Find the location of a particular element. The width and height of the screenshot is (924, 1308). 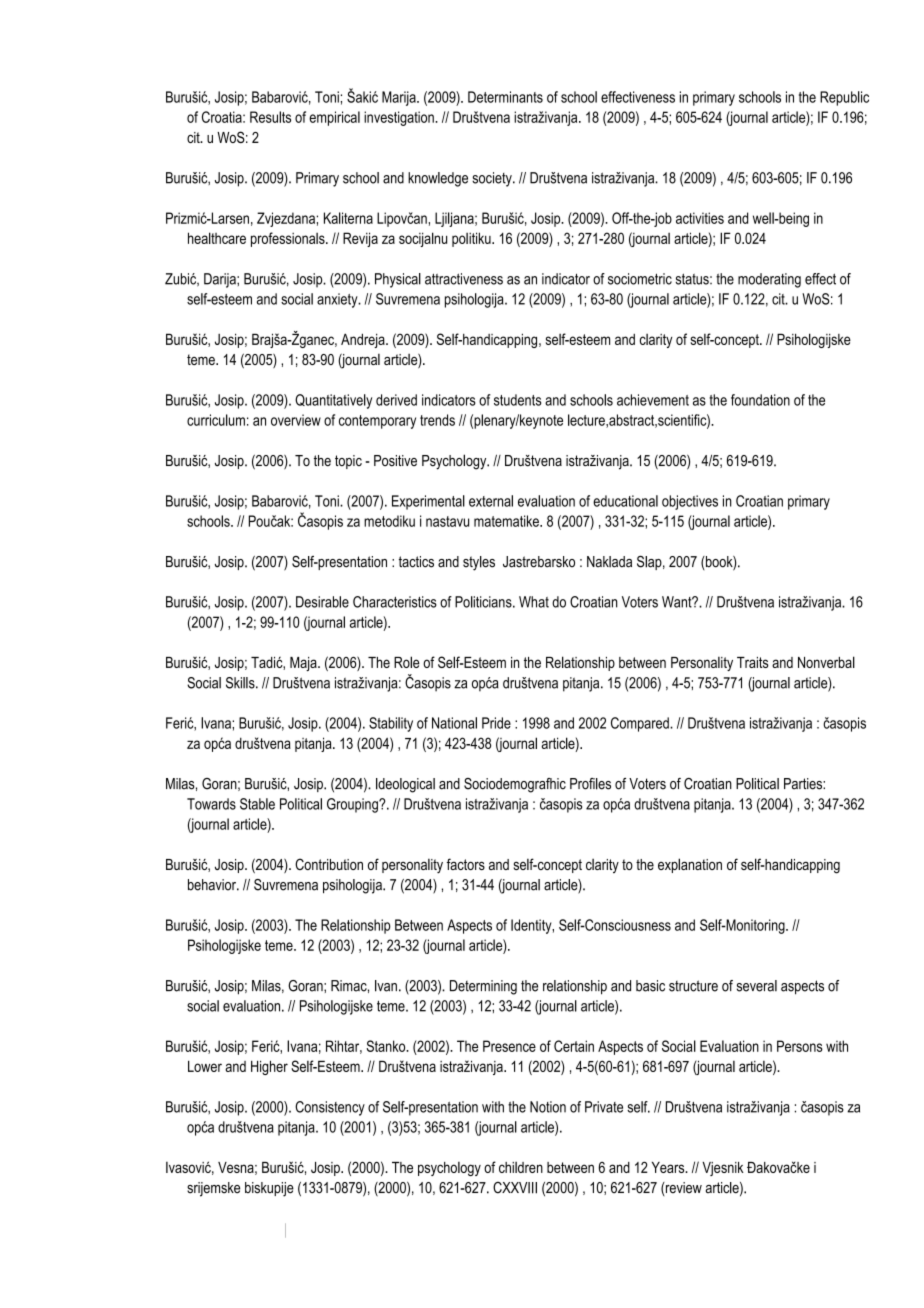

Determining is located at coordinates (483, 987).
